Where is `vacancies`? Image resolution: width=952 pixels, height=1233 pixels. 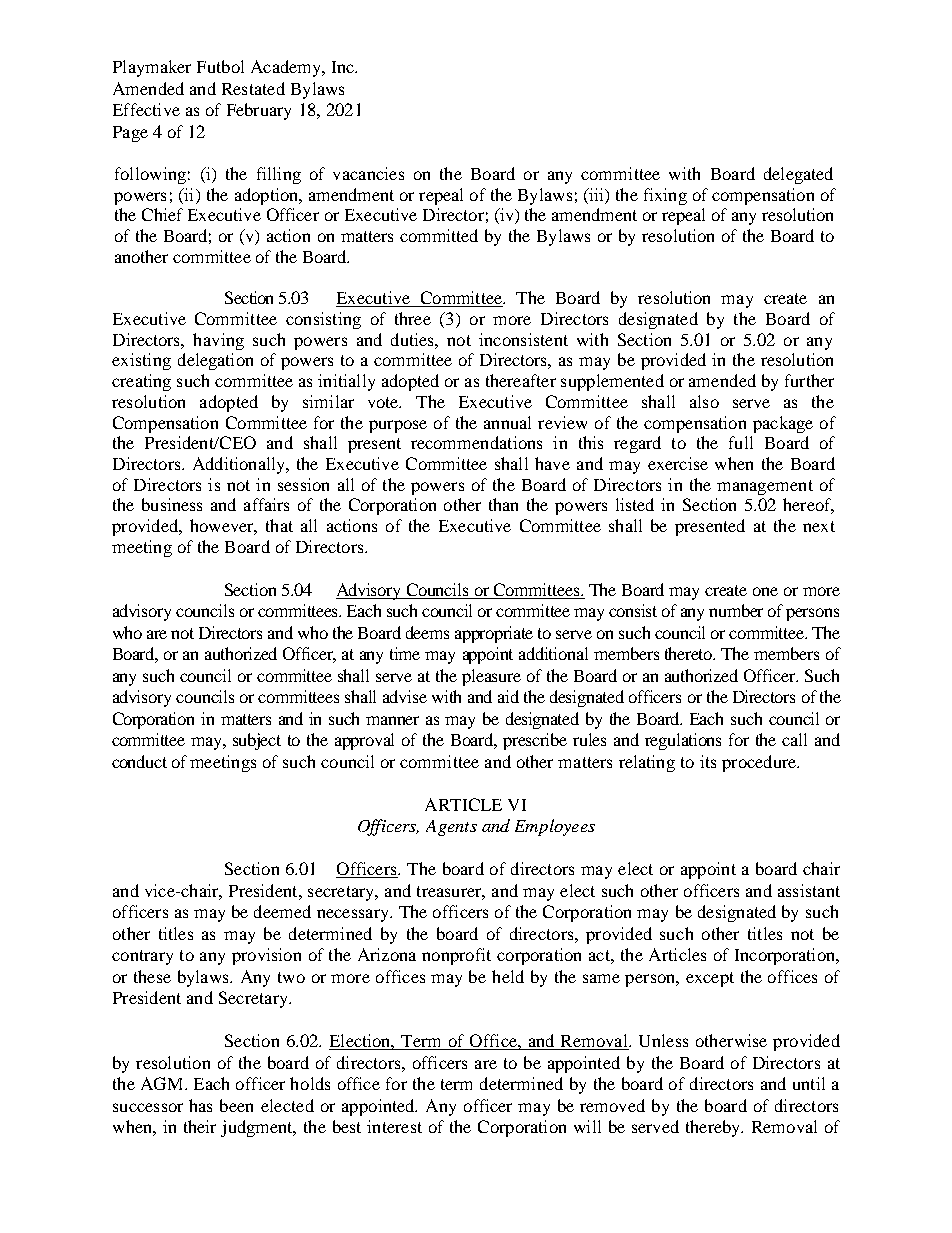 vacancies is located at coordinates (368, 173).
